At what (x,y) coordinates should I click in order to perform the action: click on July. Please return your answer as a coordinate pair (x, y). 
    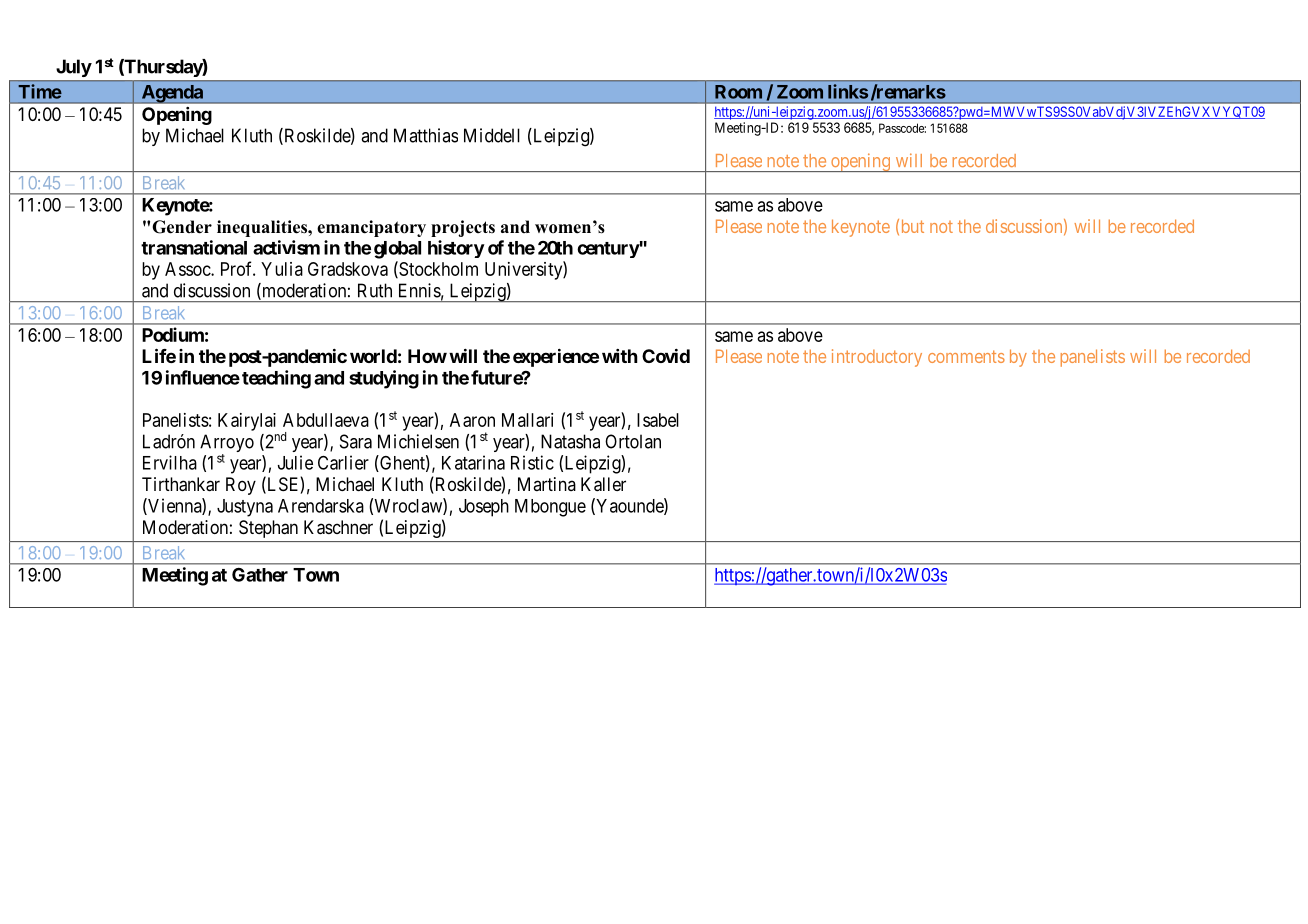
    Looking at the image, I should click on (74, 68).
